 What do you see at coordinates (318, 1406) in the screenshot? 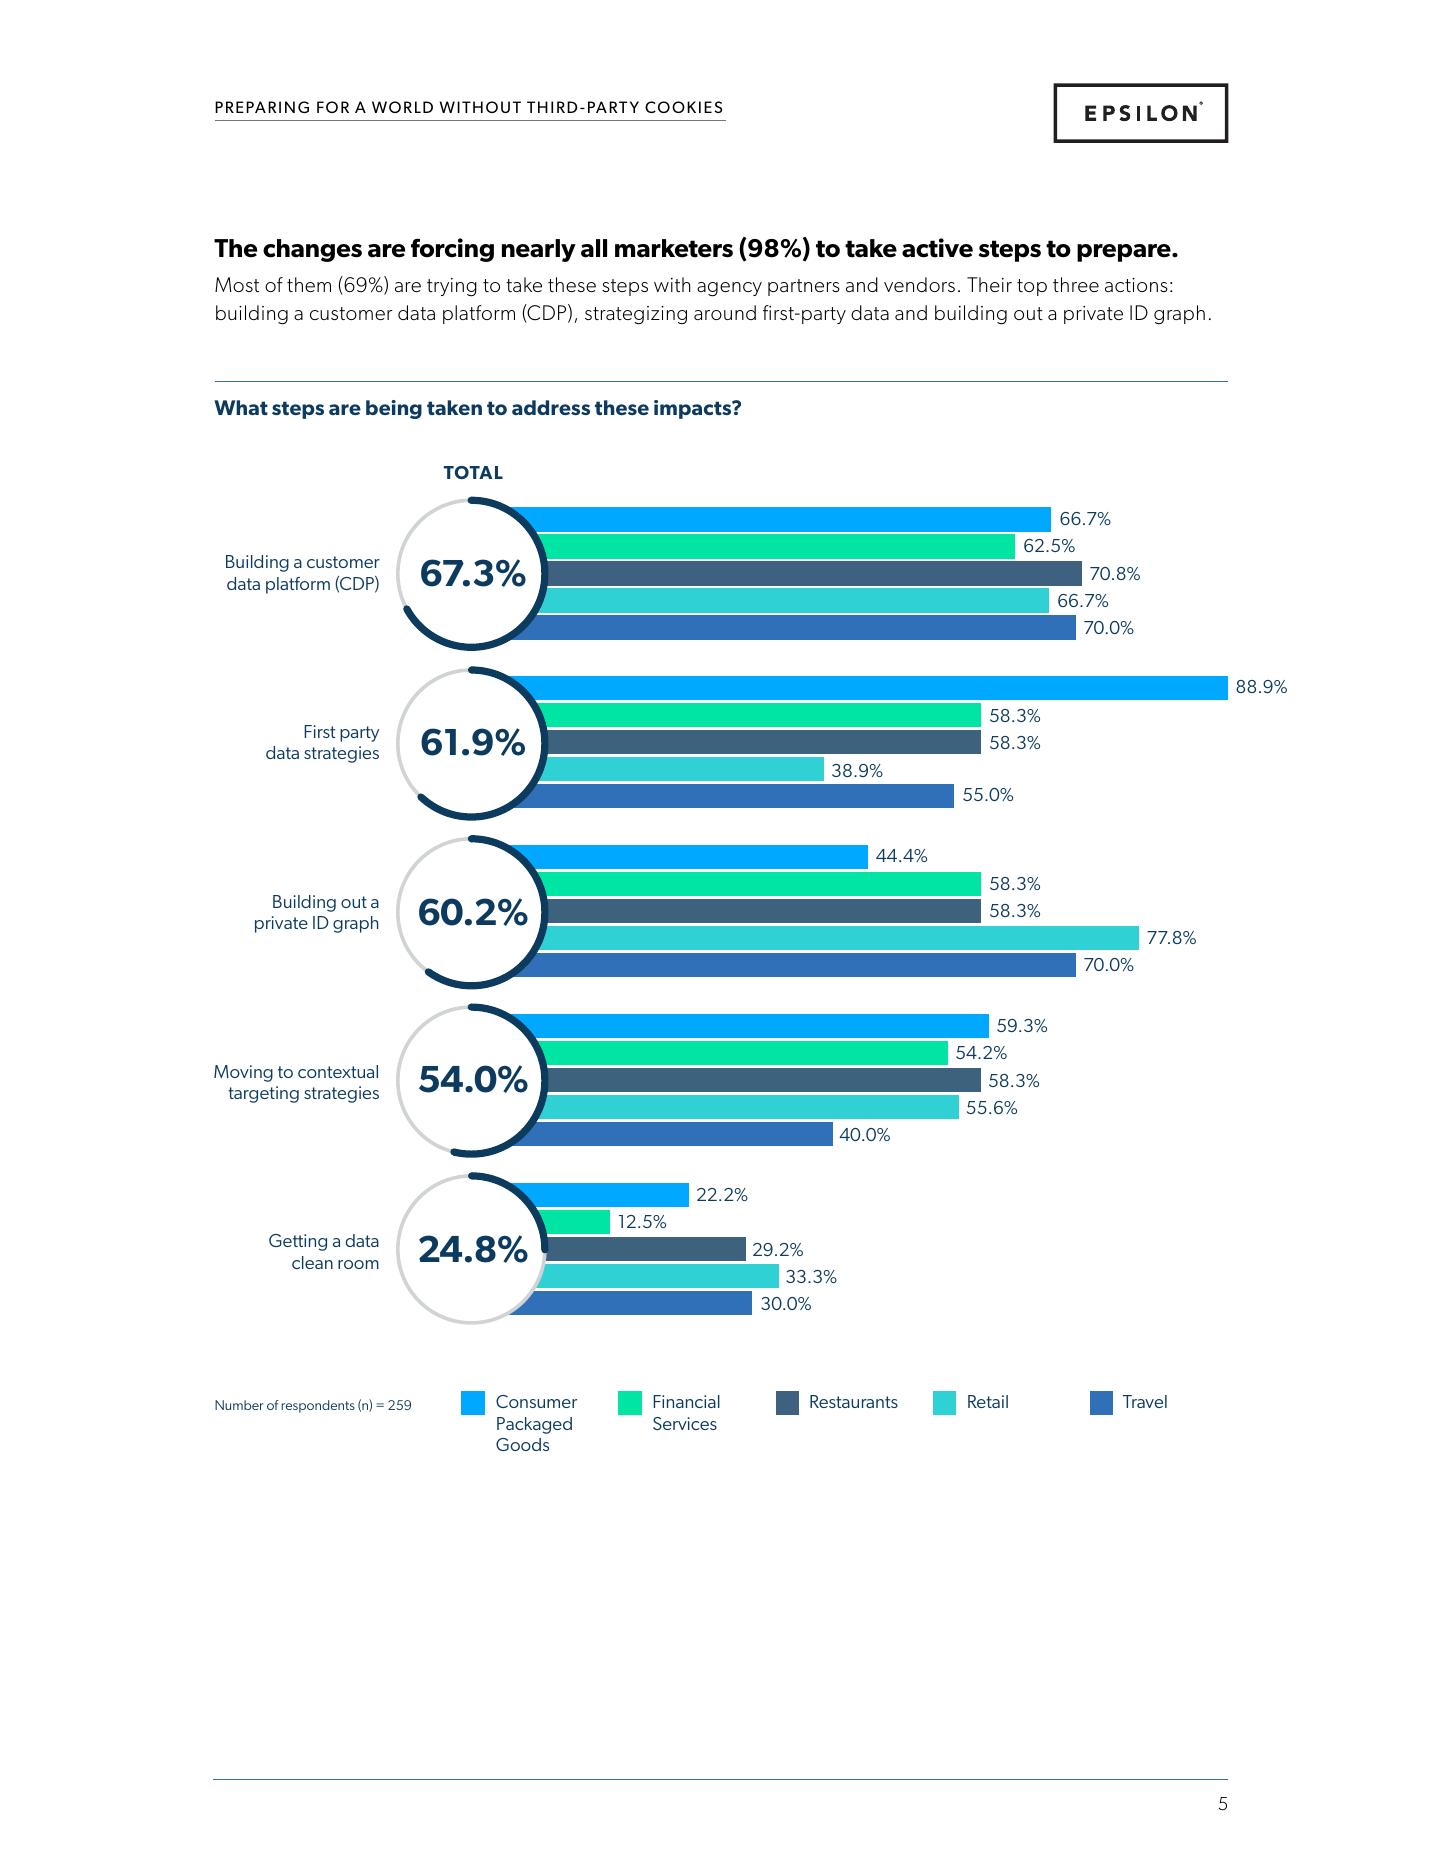
I see `respondents` at bounding box center [318, 1406].
